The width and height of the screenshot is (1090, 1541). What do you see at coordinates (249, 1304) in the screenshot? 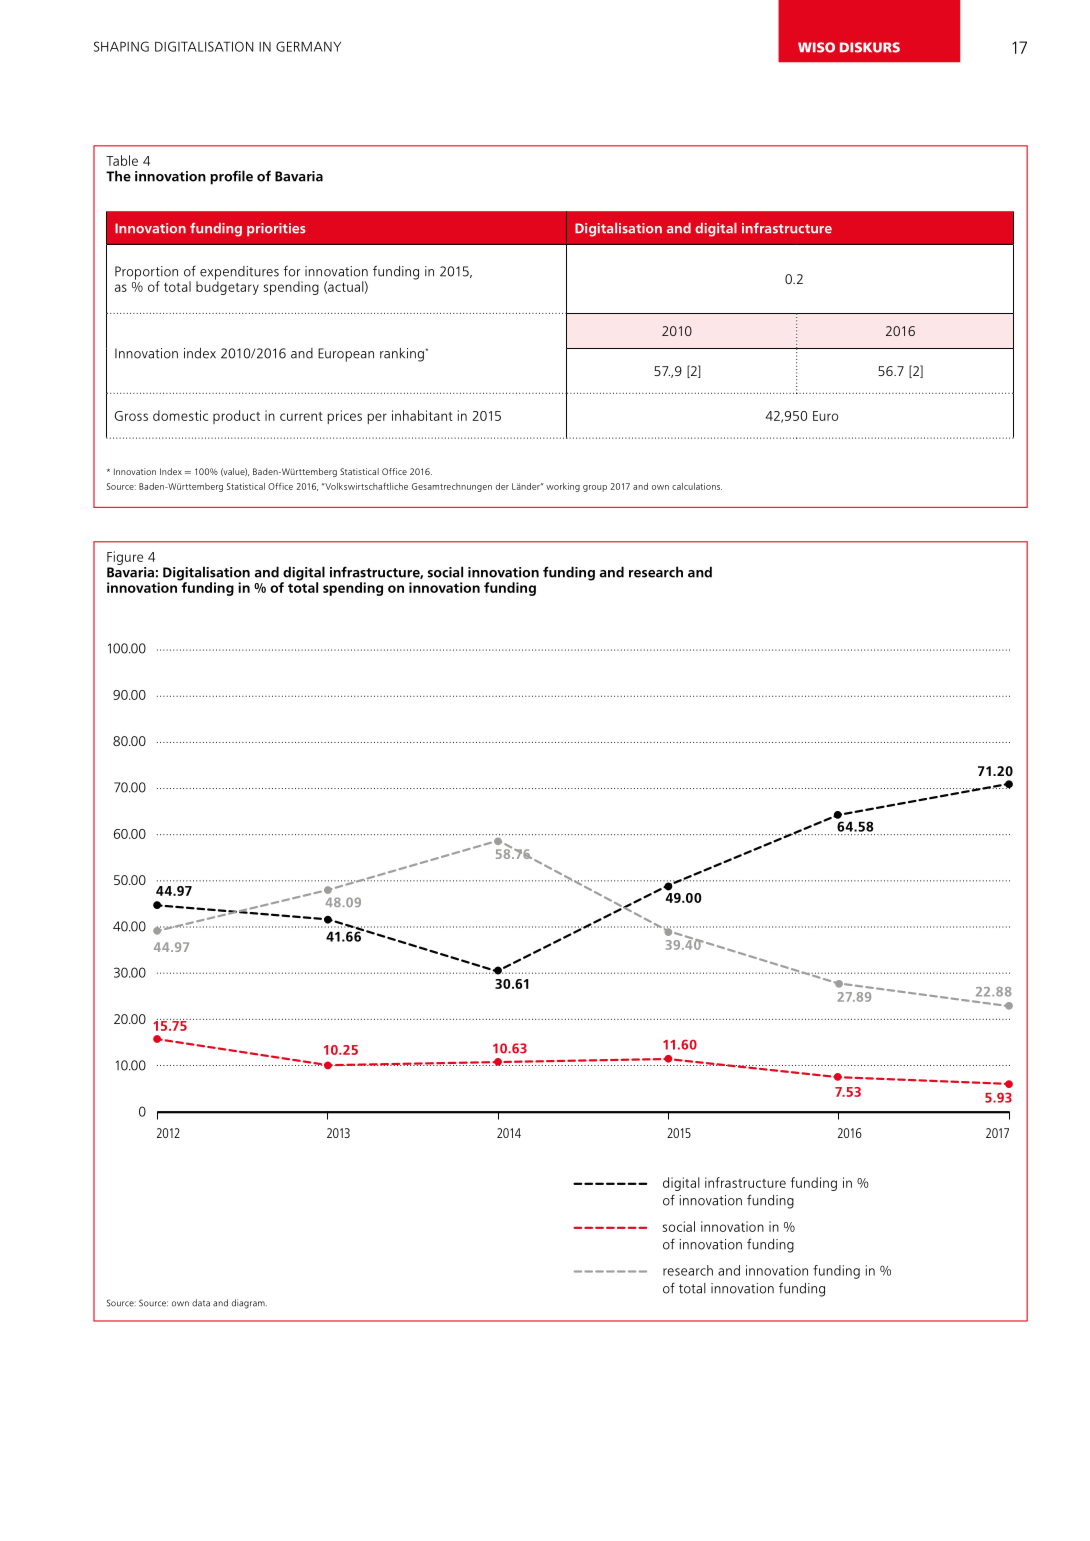
I see `diagram` at bounding box center [249, 1304].
